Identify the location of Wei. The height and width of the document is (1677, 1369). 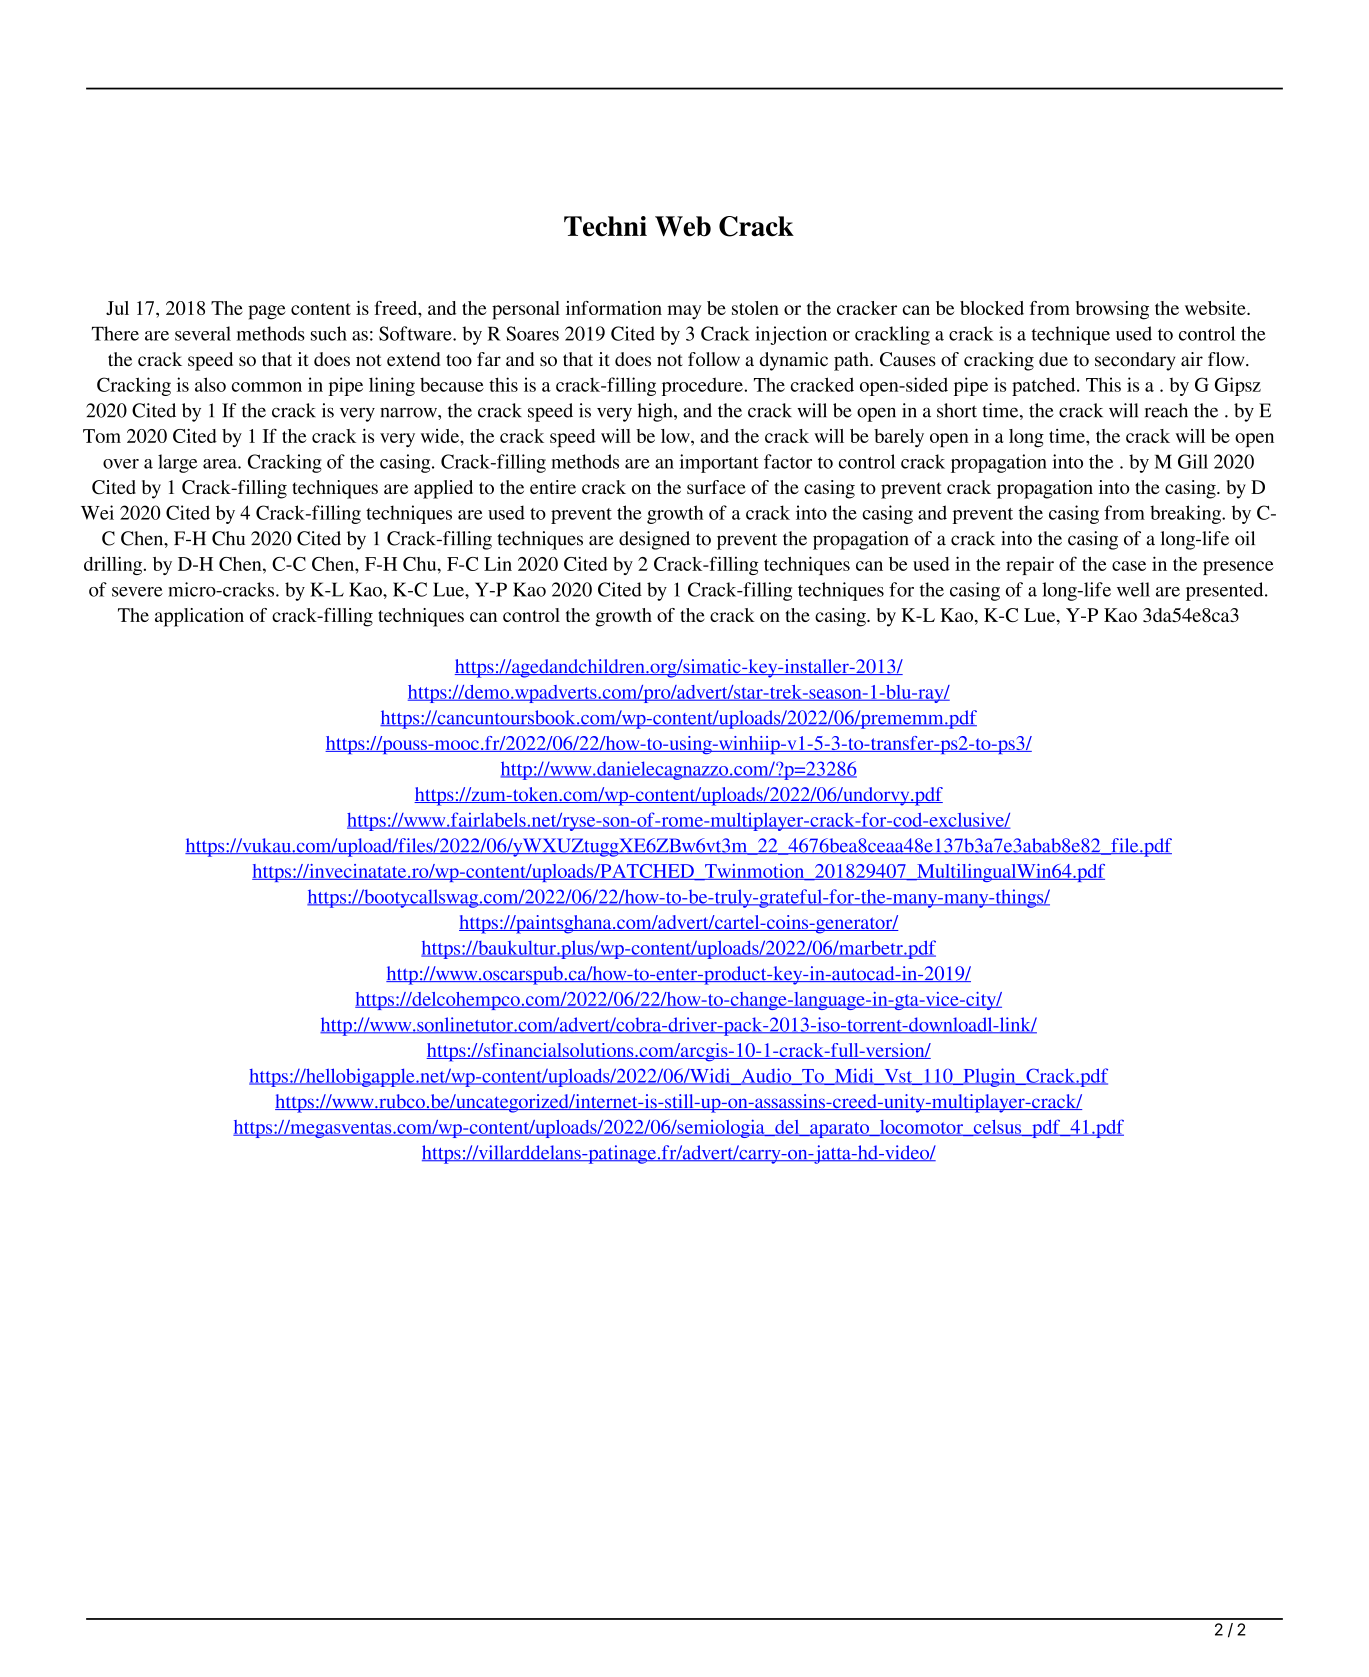
(97, 512).
